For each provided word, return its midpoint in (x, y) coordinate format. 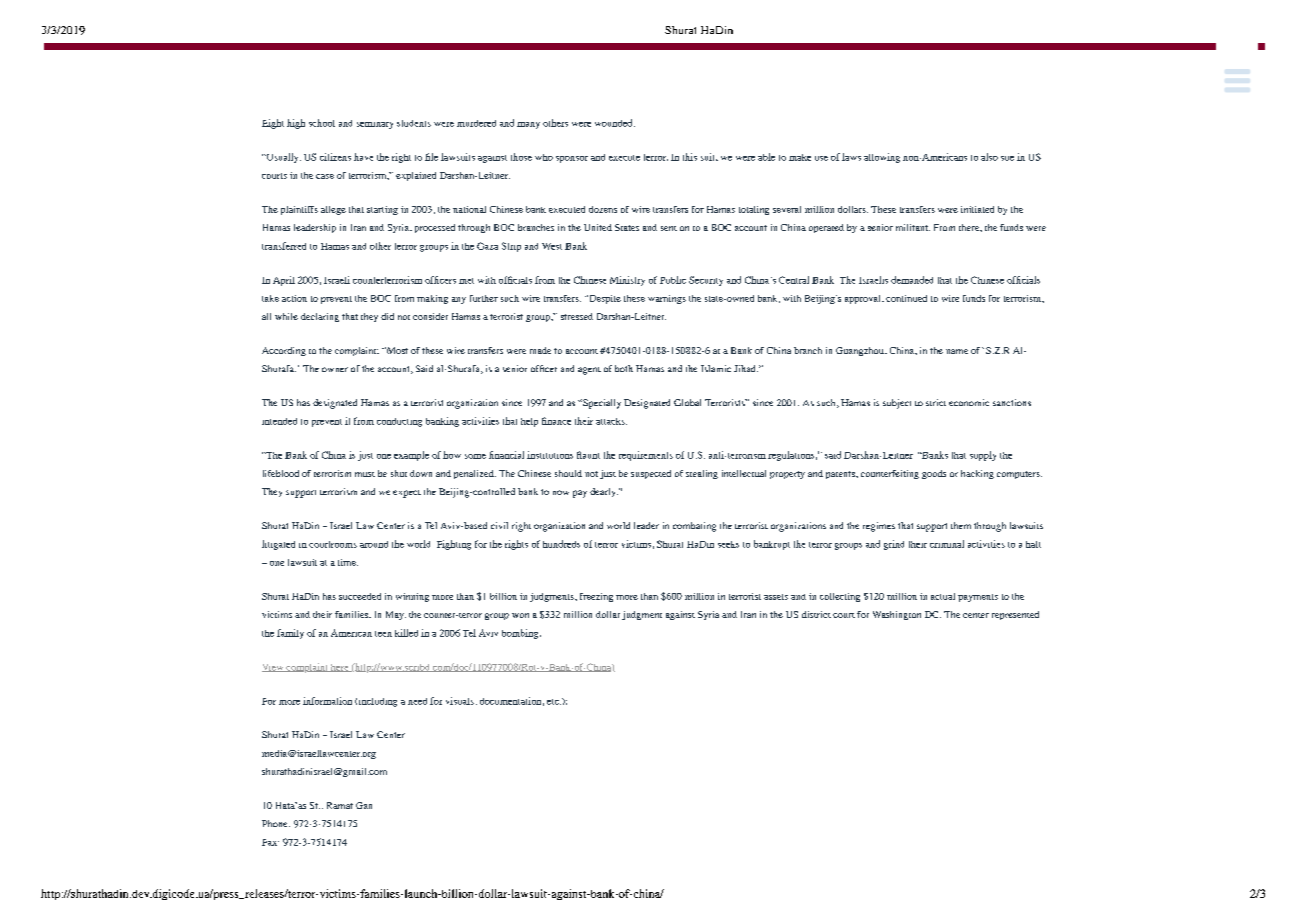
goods (934, 474)
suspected (651, 474)
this (690, 157)
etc (554, 702)
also (989, 157)
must (365, 474)
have (363, 157)
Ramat (340, 805)
